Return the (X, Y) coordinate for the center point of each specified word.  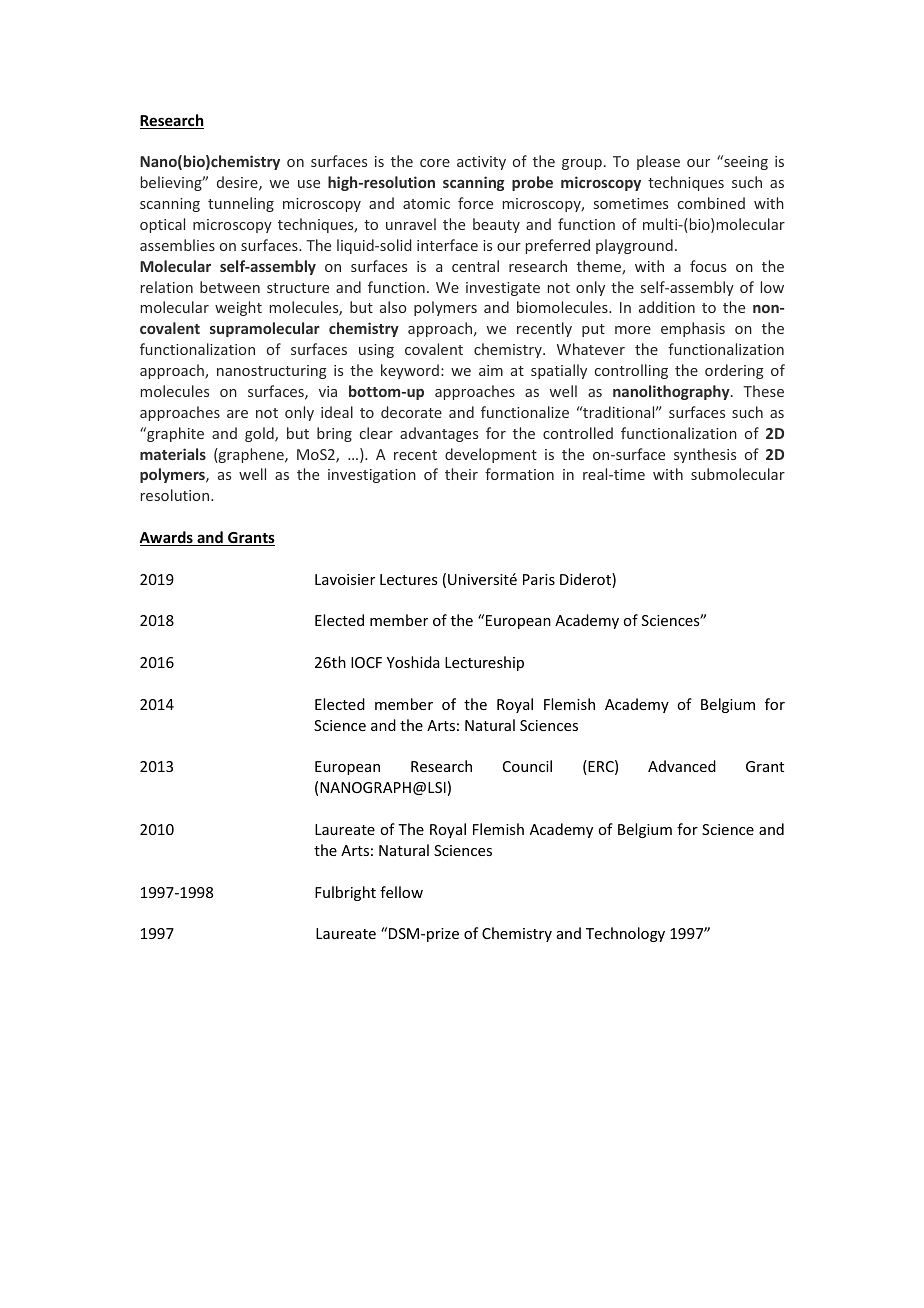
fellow (401, 892)
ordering (734, 371)
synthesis (705, 455)
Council (527, 766)
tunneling (241, 204)
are (237, 414)
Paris (539, 579)
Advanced (682, 766)
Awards (167, 538)
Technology (625, 934)
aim (491, 370)
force (475, 203)
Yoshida (413, 662)
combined (711, 203)
